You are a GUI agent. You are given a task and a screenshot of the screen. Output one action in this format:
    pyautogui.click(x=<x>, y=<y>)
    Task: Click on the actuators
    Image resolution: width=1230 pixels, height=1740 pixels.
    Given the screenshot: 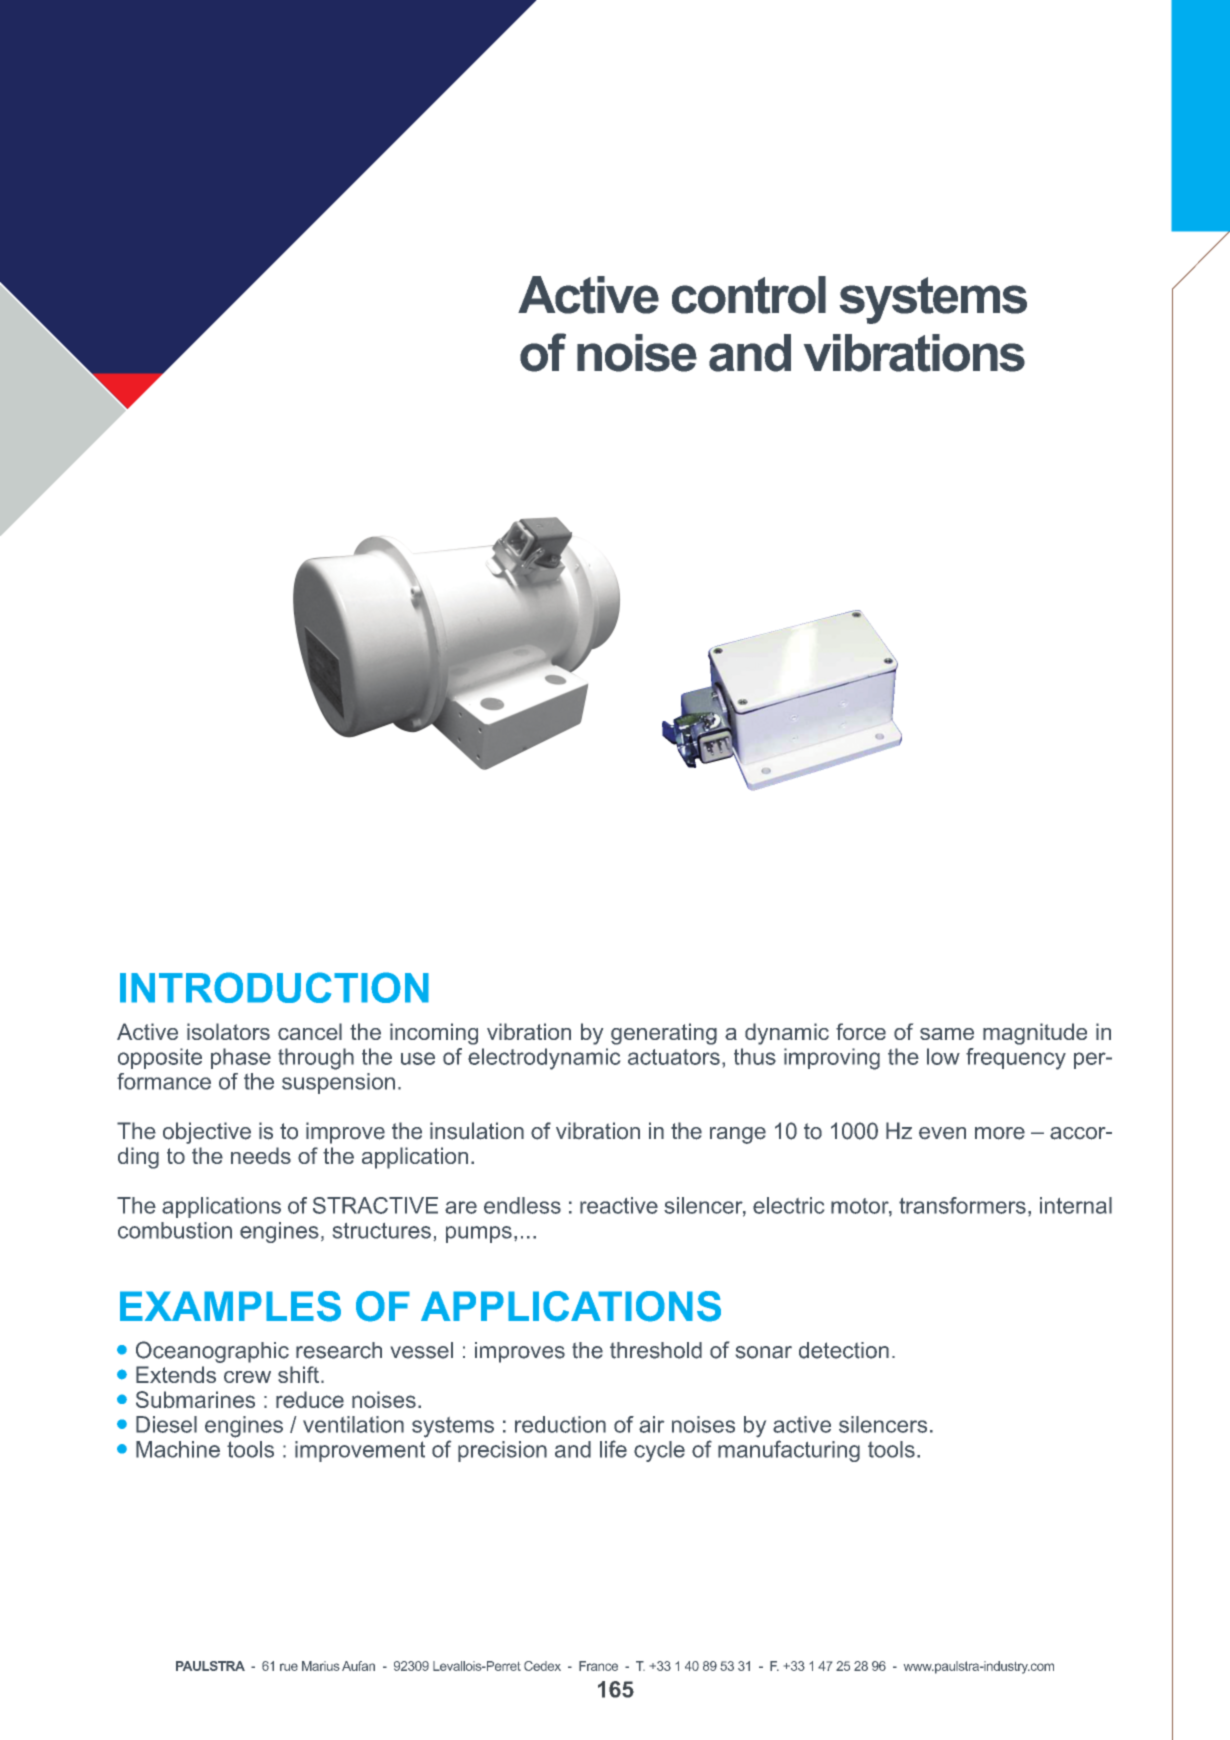 What is the action you would take?
    pyautogui.click(x=674, y=1057)
